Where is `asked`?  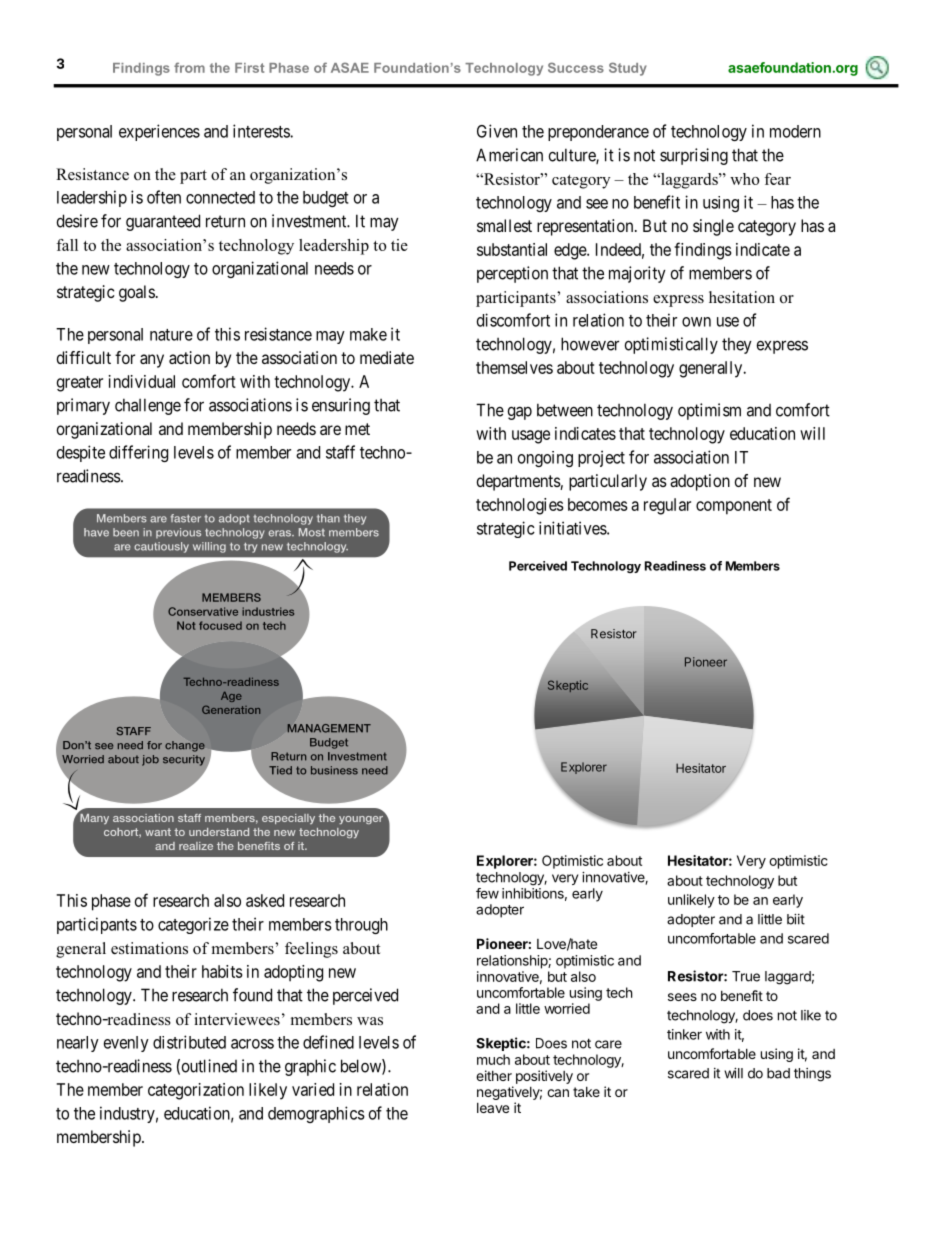
asked is located at coordinates (265, 900).
